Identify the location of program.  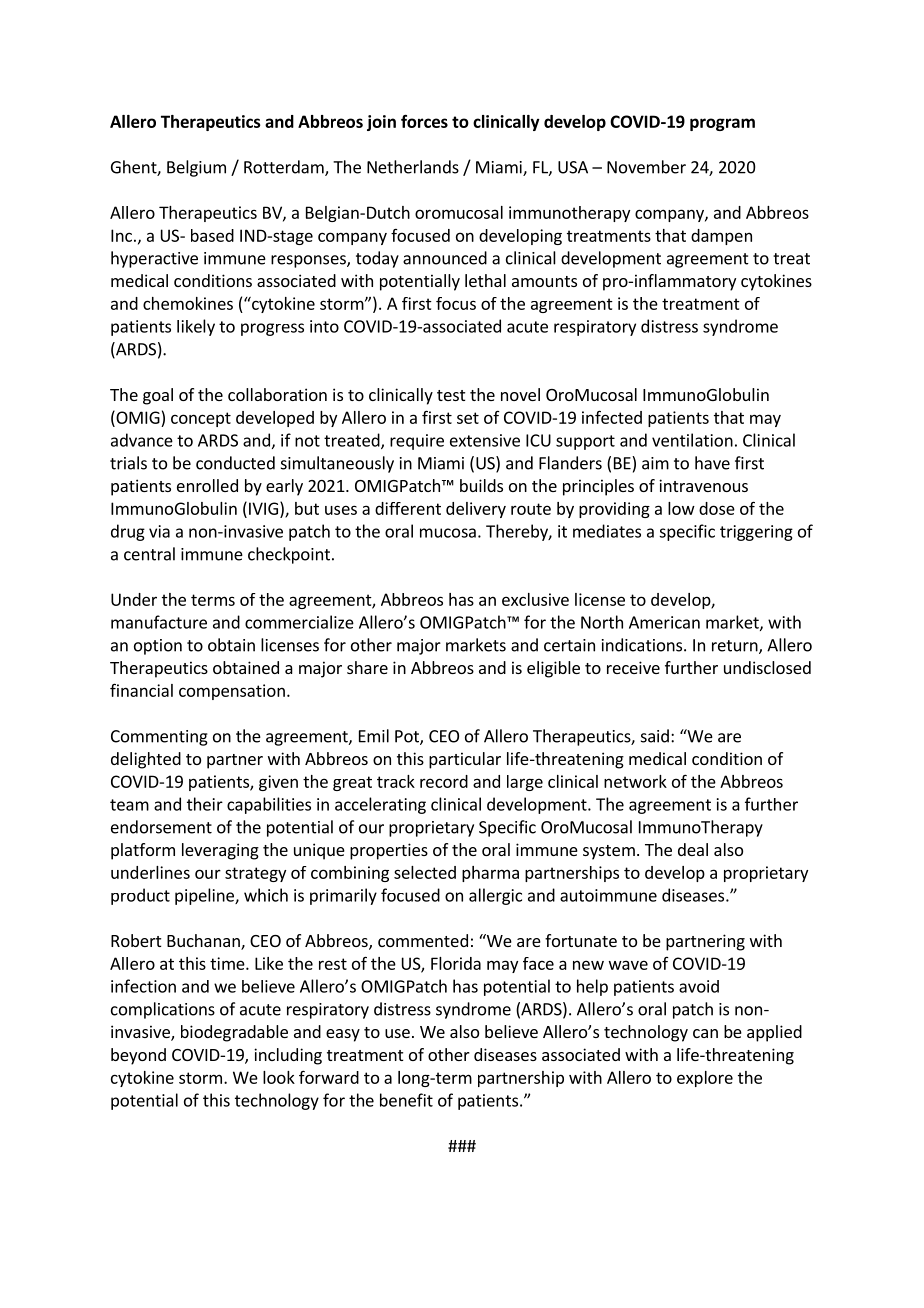
(722, 124).
